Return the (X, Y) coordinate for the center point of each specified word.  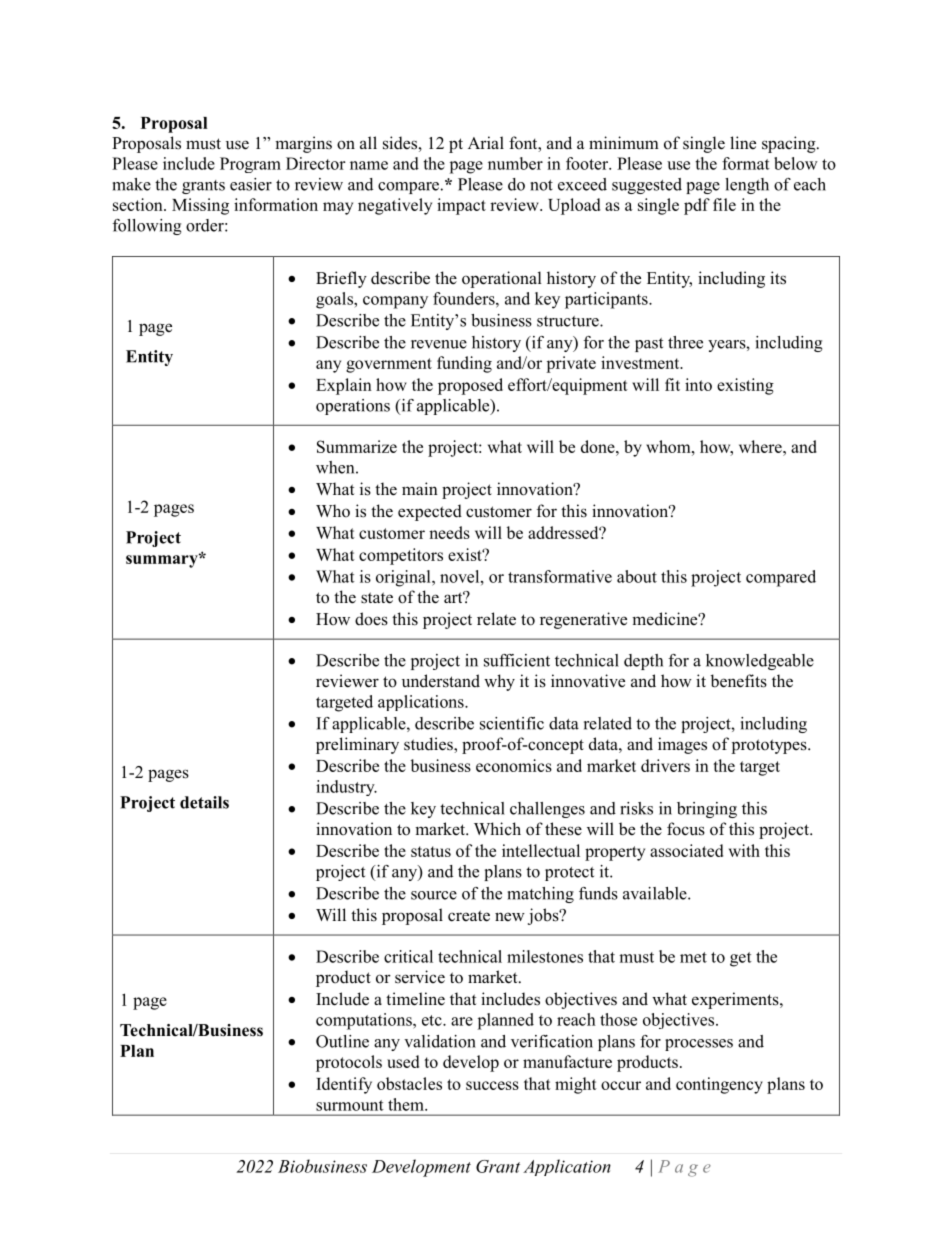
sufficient (517, 660)
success (492, 1085)
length (747, 186)
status (431, 851)
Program (250, 165)
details (204, 802)
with (744, 850)
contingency (719, 1085)
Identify (344, 1085)
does (371, 619)
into (698, 384)
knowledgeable (760, 662)
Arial (486, 142)
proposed (470, 386)
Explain (344, 386)
